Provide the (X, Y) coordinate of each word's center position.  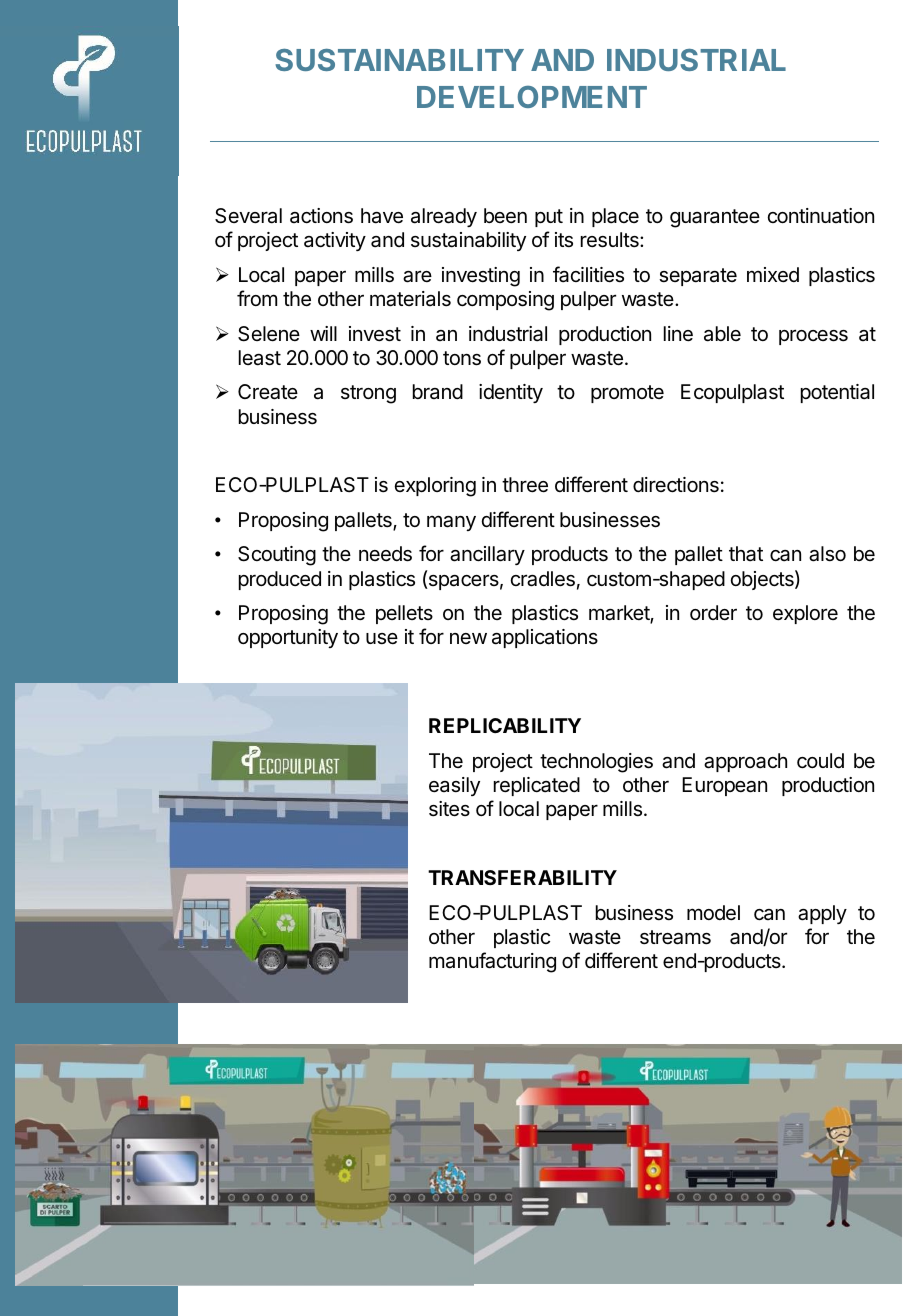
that (746, 554)
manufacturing (492, 962)
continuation (821, 215)
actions (321, 216)
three (525, 485)
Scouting (277, 556)
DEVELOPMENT (532, 97)
